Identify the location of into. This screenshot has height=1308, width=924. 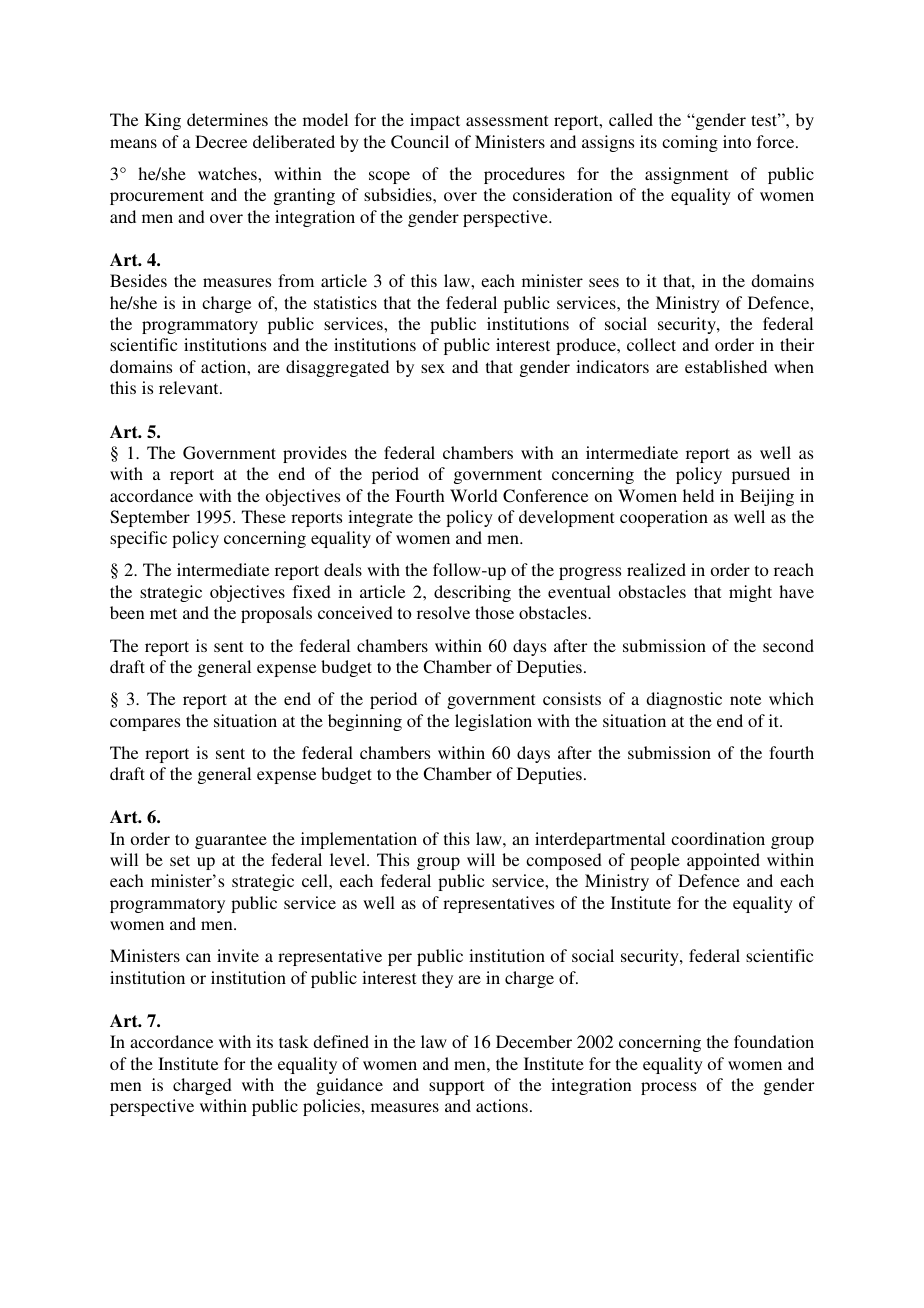
(737, 141).
